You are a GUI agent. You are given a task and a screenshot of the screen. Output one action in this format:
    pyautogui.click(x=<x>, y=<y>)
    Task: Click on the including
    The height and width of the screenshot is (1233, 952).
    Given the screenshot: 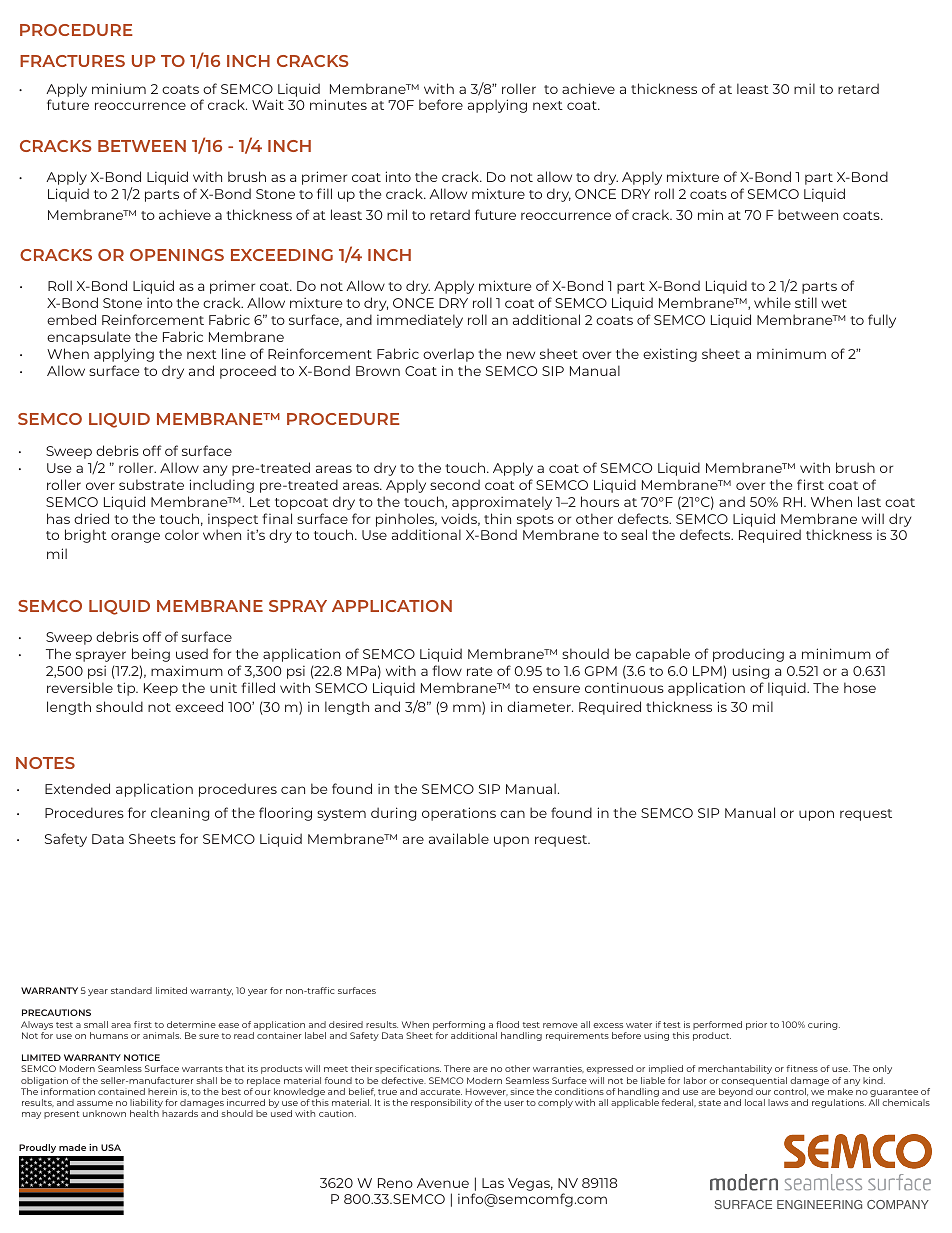 What is the action you would take?
    pyautogui.click(x=222, y=486)
